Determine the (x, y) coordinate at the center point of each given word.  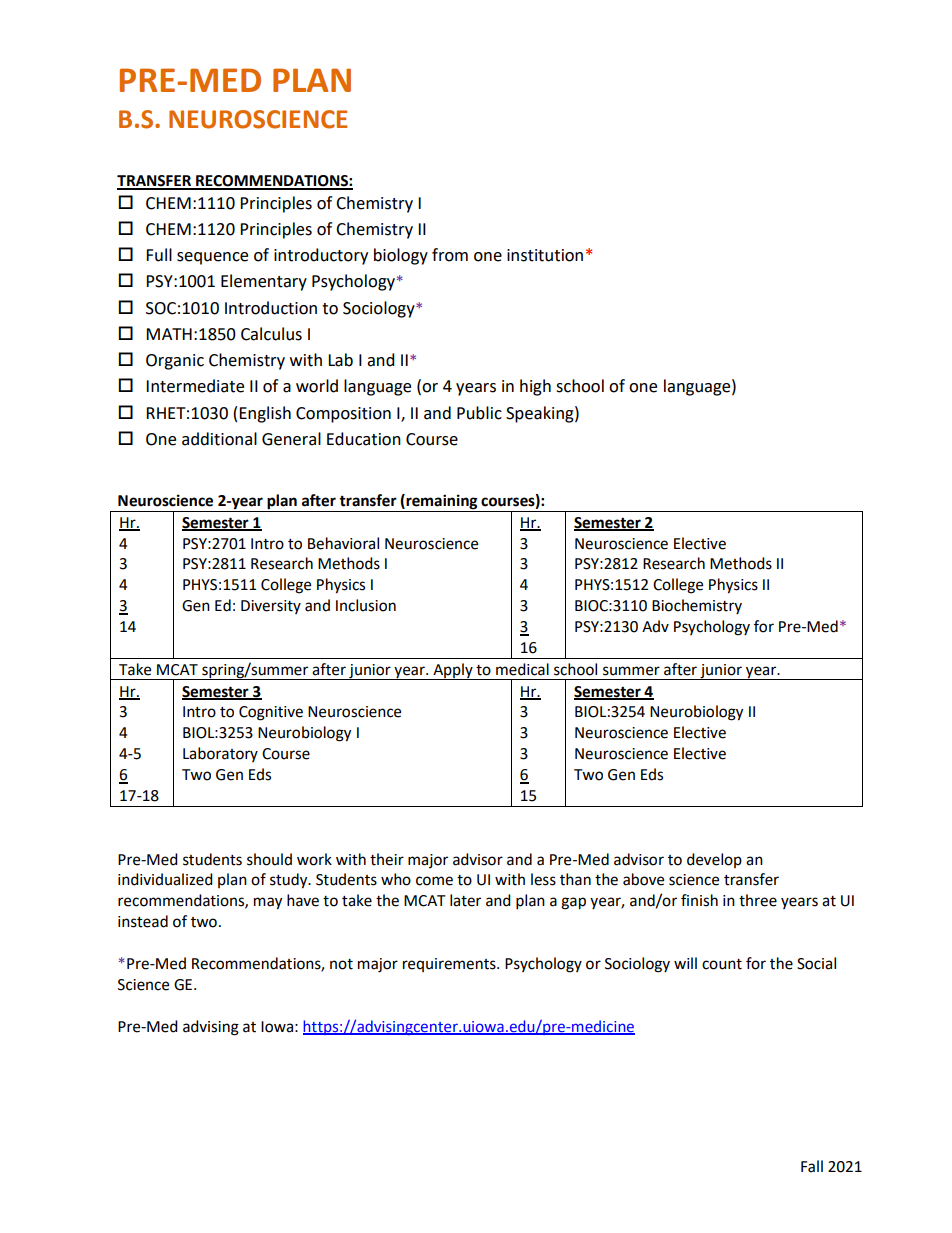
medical (522, 669)
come (434, 881)
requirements (450, 965)
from (450, 255)
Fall (812, 1166)
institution (545, 255)
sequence (212, 258)
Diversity (271, 607)
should (269, 859)
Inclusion (366, 605)
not (341, 964)
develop (714, 860)
